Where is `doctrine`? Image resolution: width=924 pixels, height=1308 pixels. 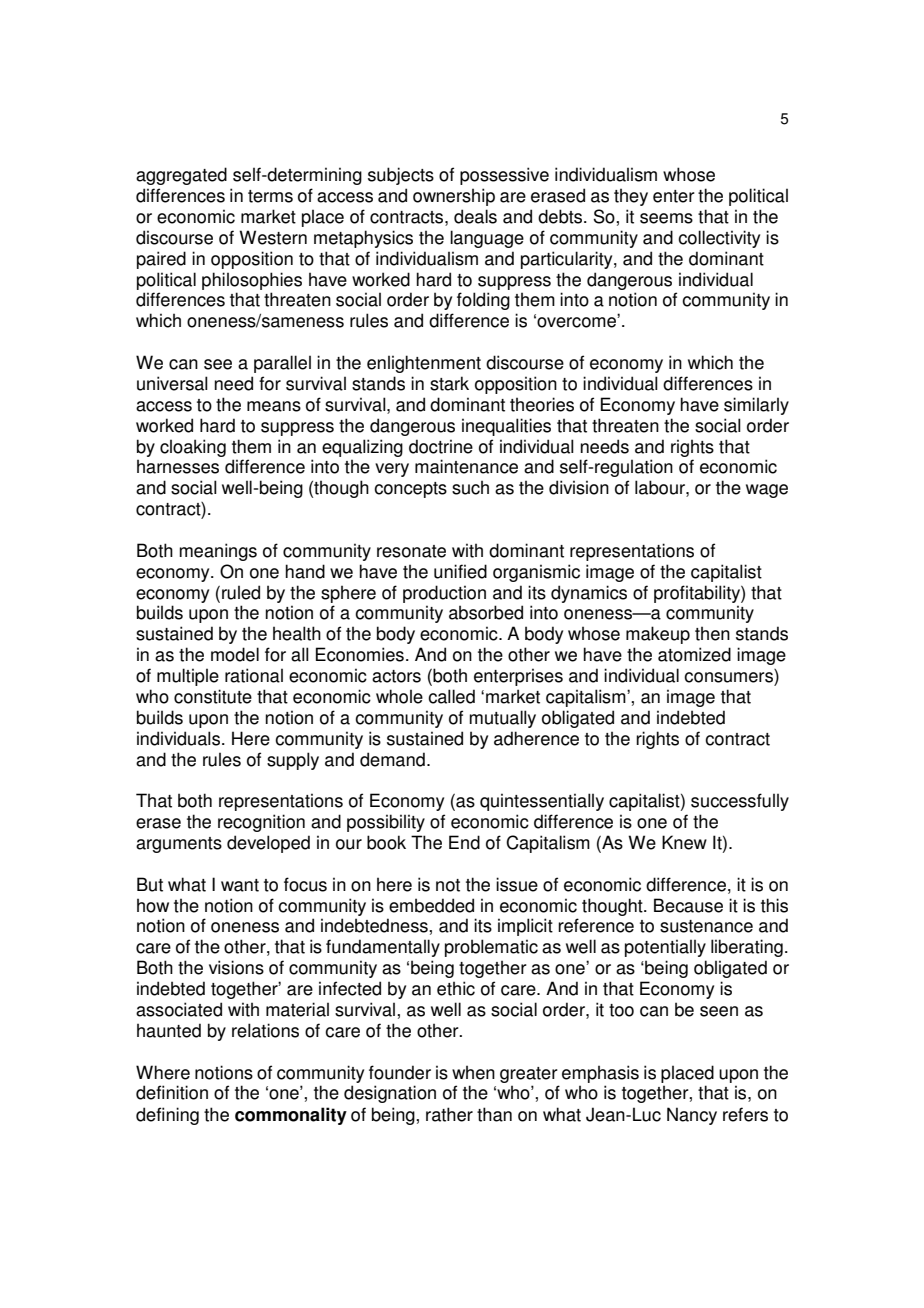 doctrine is located at coordinates (441, 446).
